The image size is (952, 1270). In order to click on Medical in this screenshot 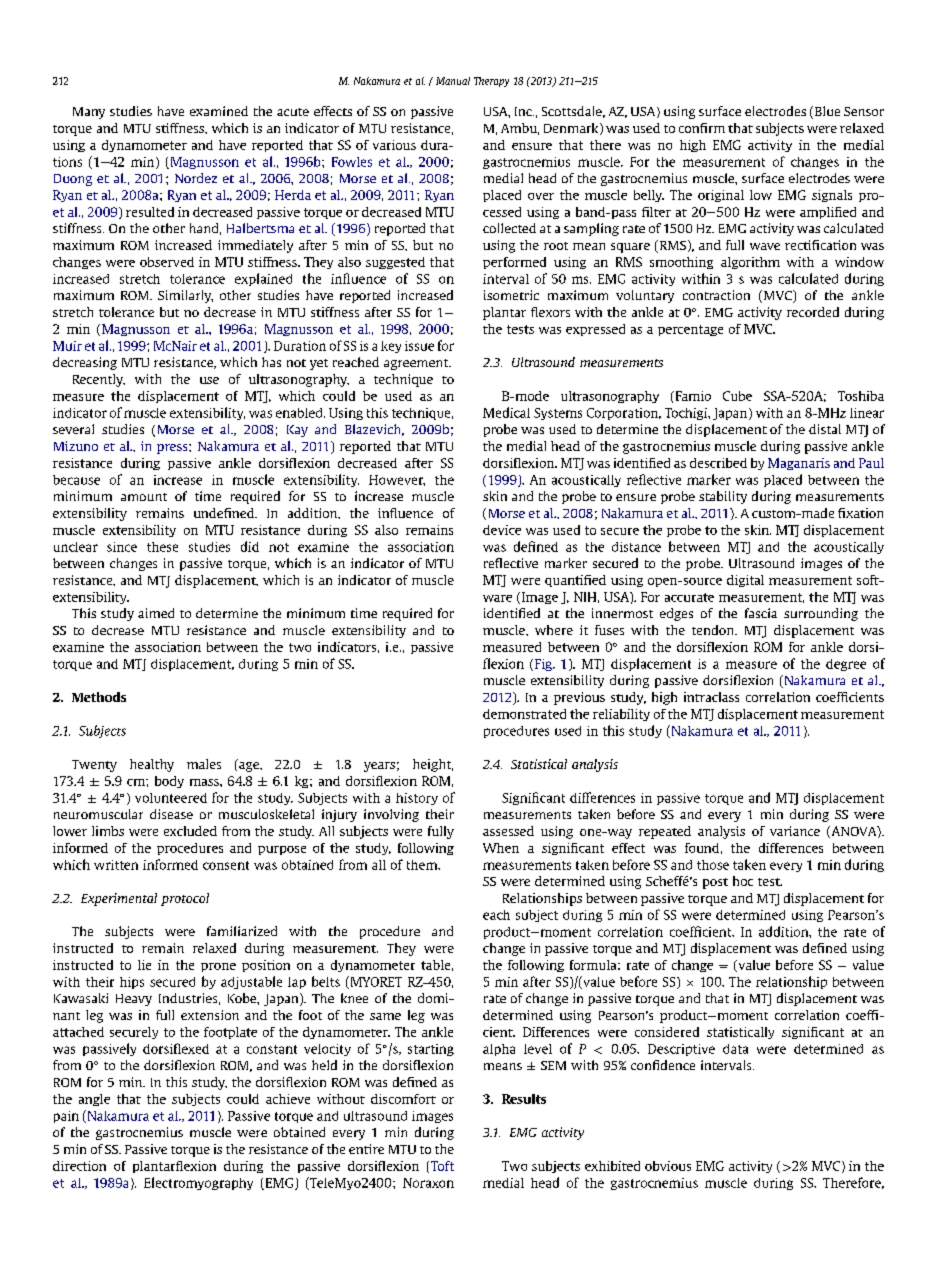, I will do `click(506, 412)`.
